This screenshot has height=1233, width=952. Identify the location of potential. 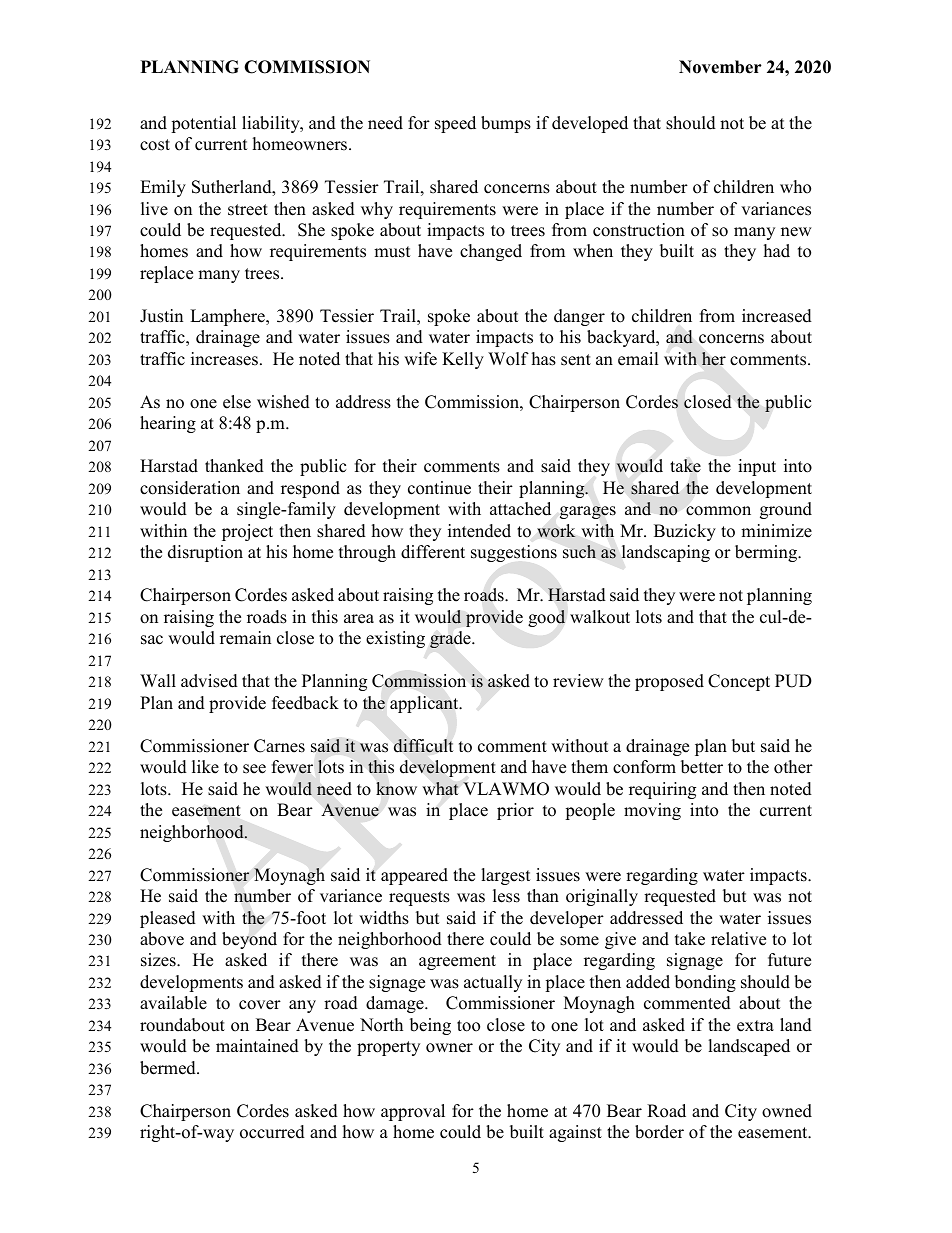
(203, 124).
